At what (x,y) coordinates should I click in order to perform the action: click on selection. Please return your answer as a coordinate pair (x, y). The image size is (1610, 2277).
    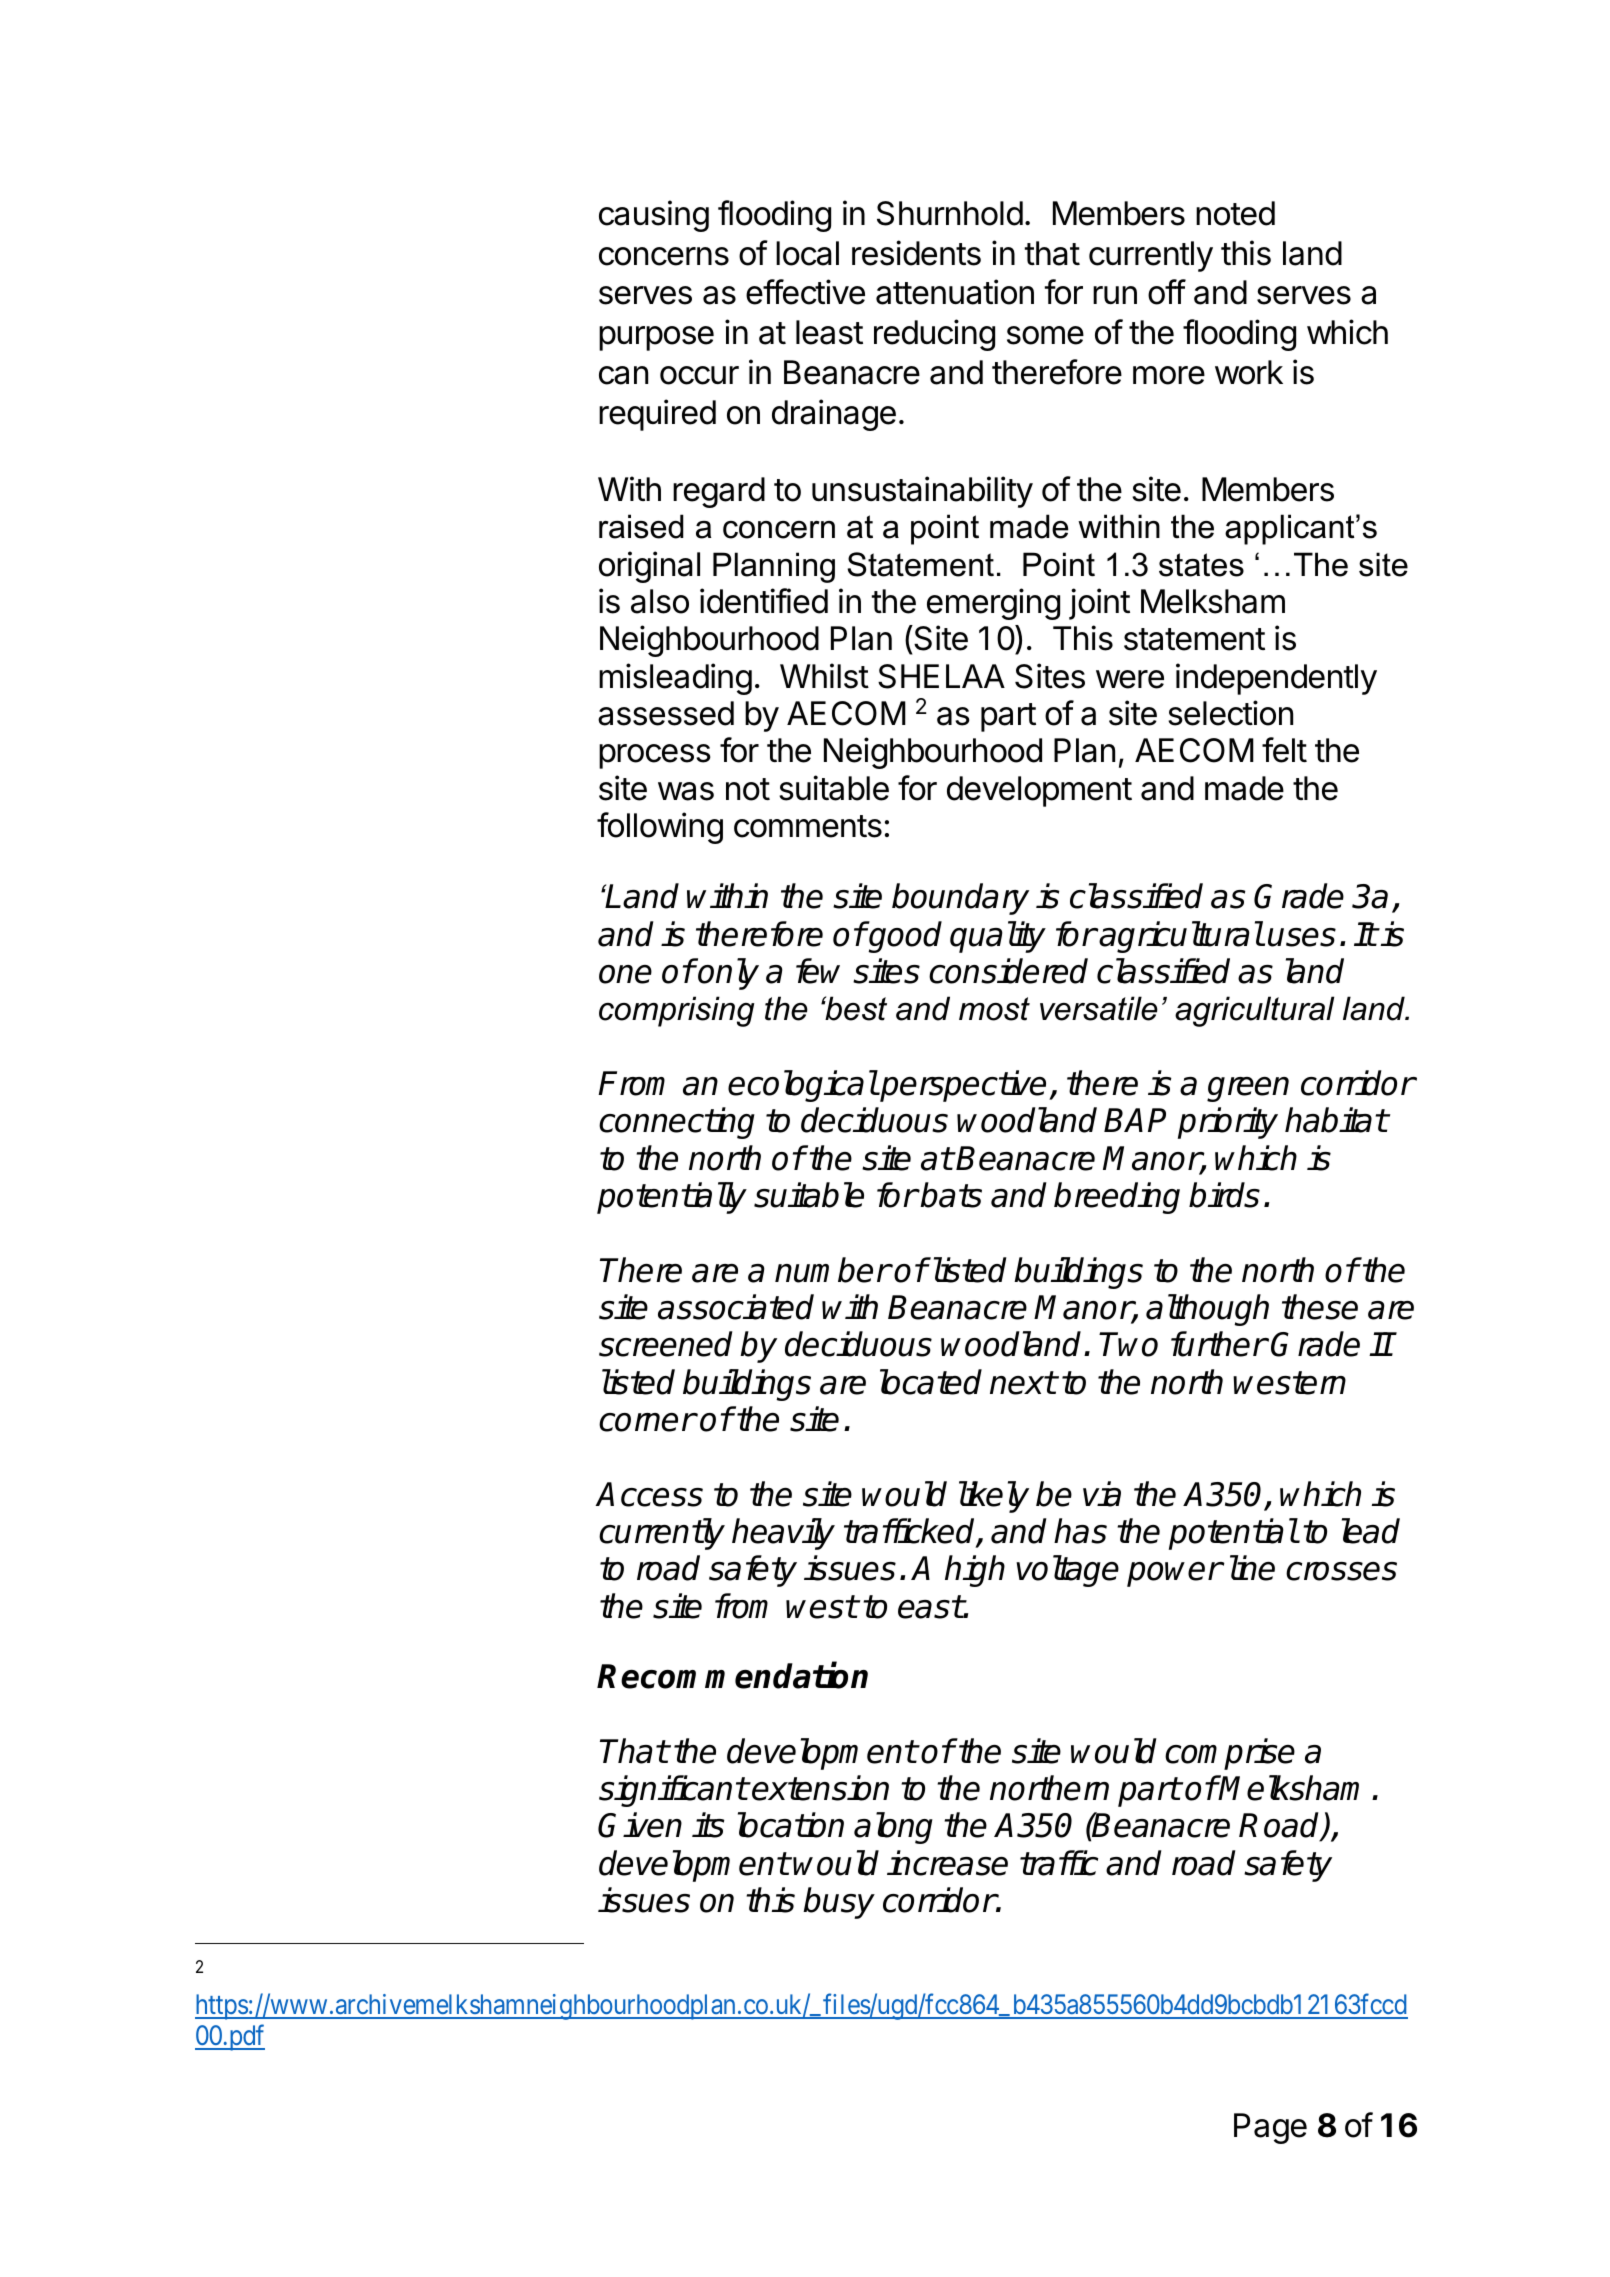
    Looking at the image, I should click on (1230, 713).
